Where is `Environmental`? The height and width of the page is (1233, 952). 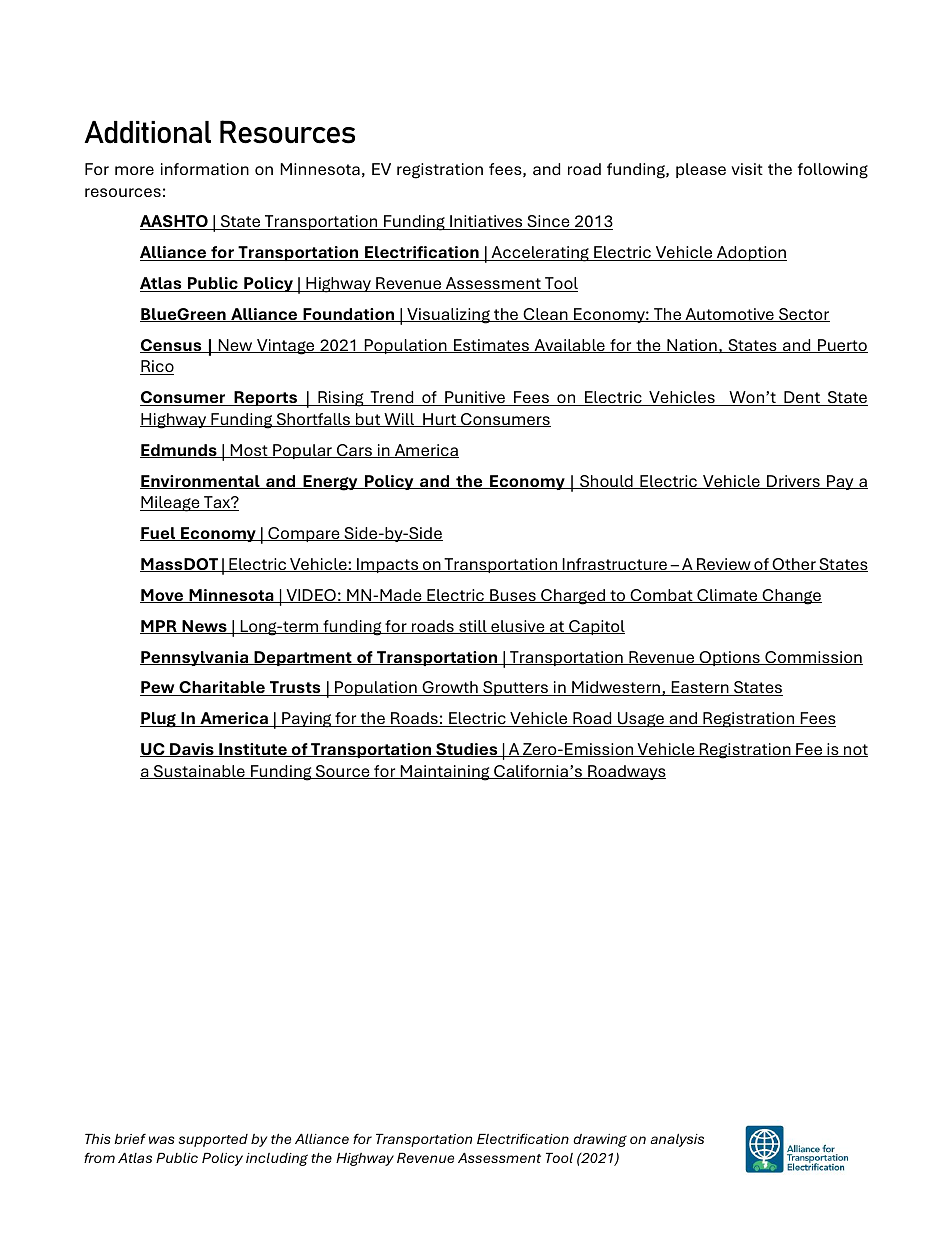
Environmental is located at coordinates (201, 482).
